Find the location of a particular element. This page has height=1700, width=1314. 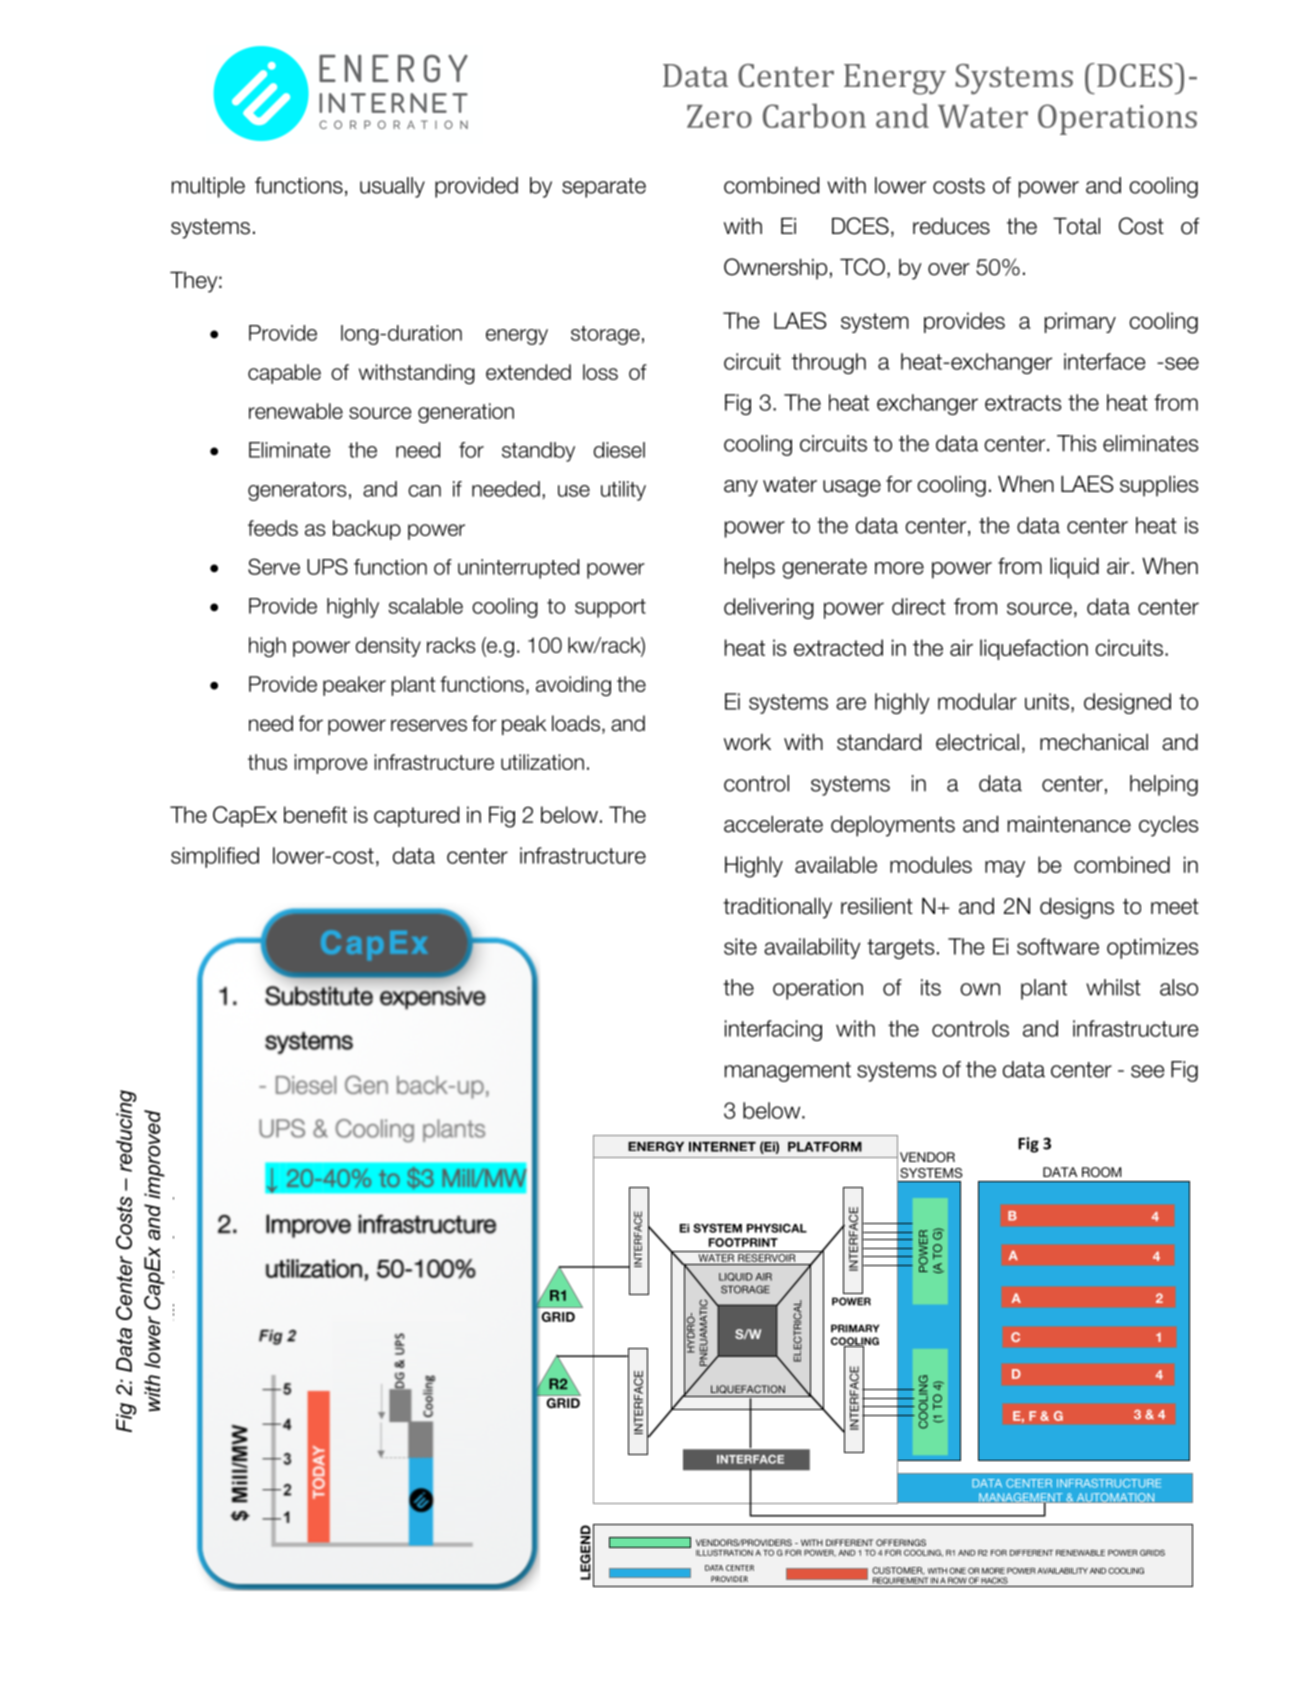

ILLUSTRATION is located at coordinates (724, 1552).
